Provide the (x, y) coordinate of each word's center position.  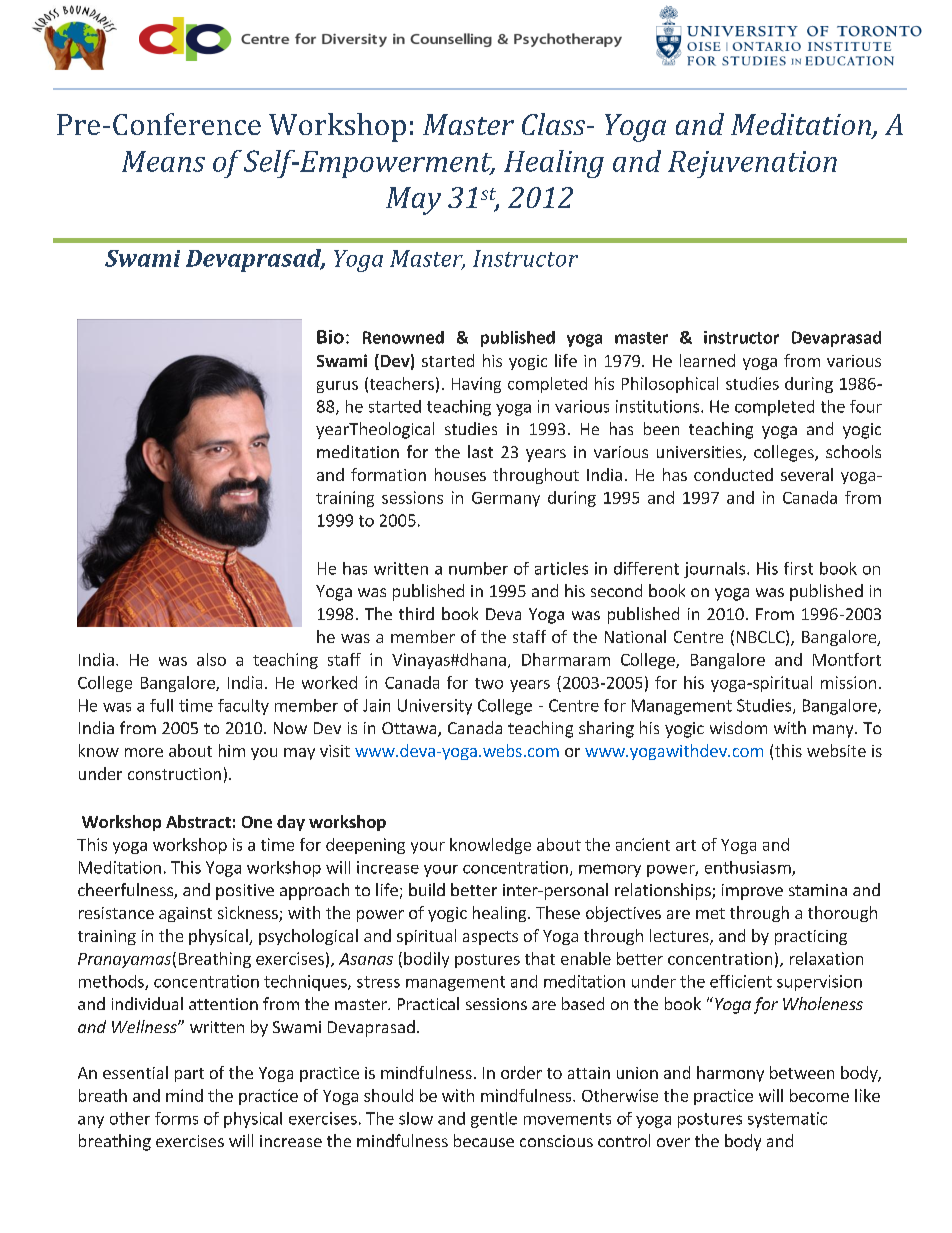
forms (176, 1118)
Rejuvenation (752, 164)
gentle (494, 1120)
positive (245, 892)
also (211, 659)
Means (163, 161)
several (807, 474)
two (489, 683)
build (427, 889)
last (480, 451)
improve (752, 892)
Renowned (403, 337)
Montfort (847, 659)
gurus (337, 387)
